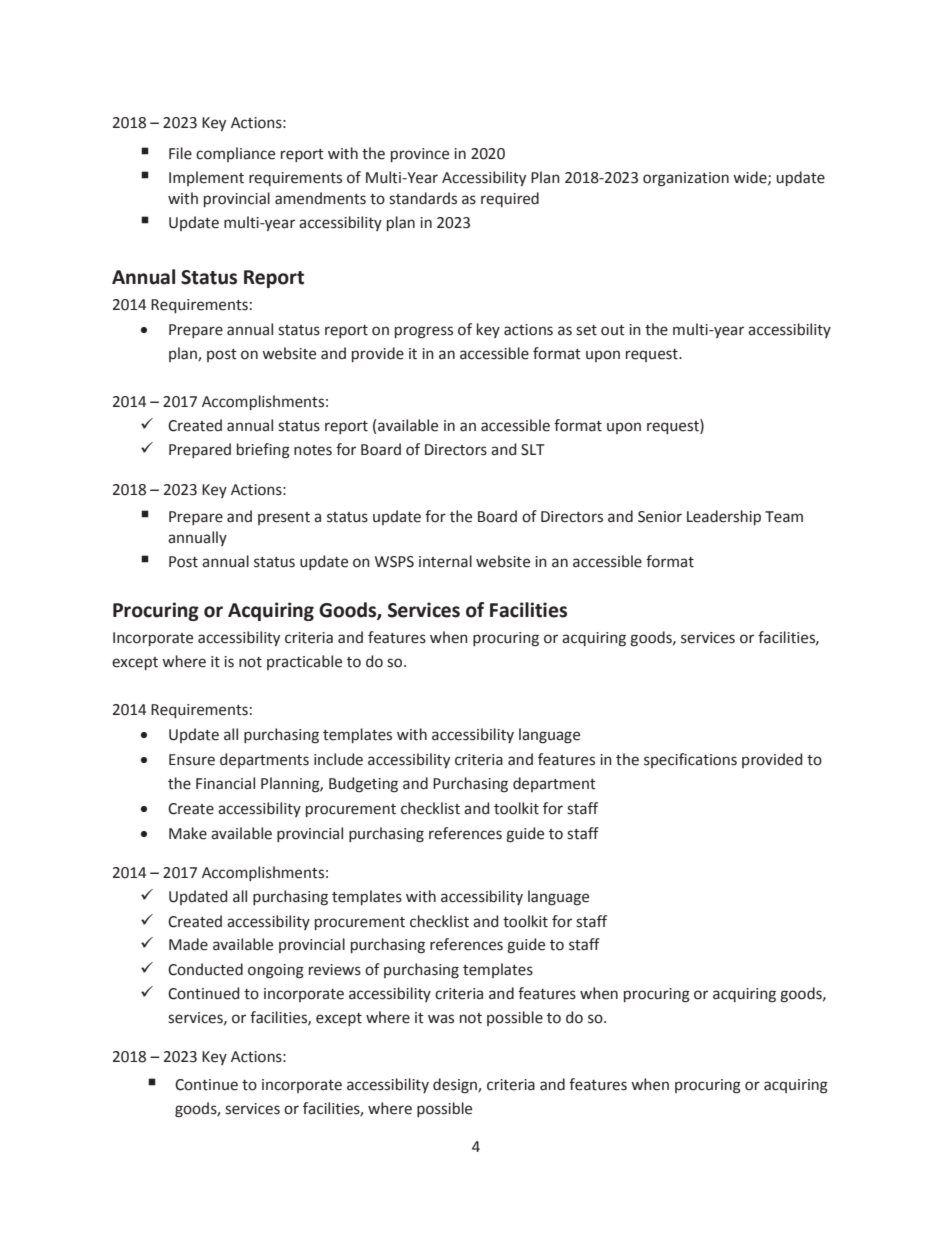 This image has width=952, height=1233. What do you see at coordinates (441, 1019) in the image?
I see `was` at bounding box center [441, 1019].
